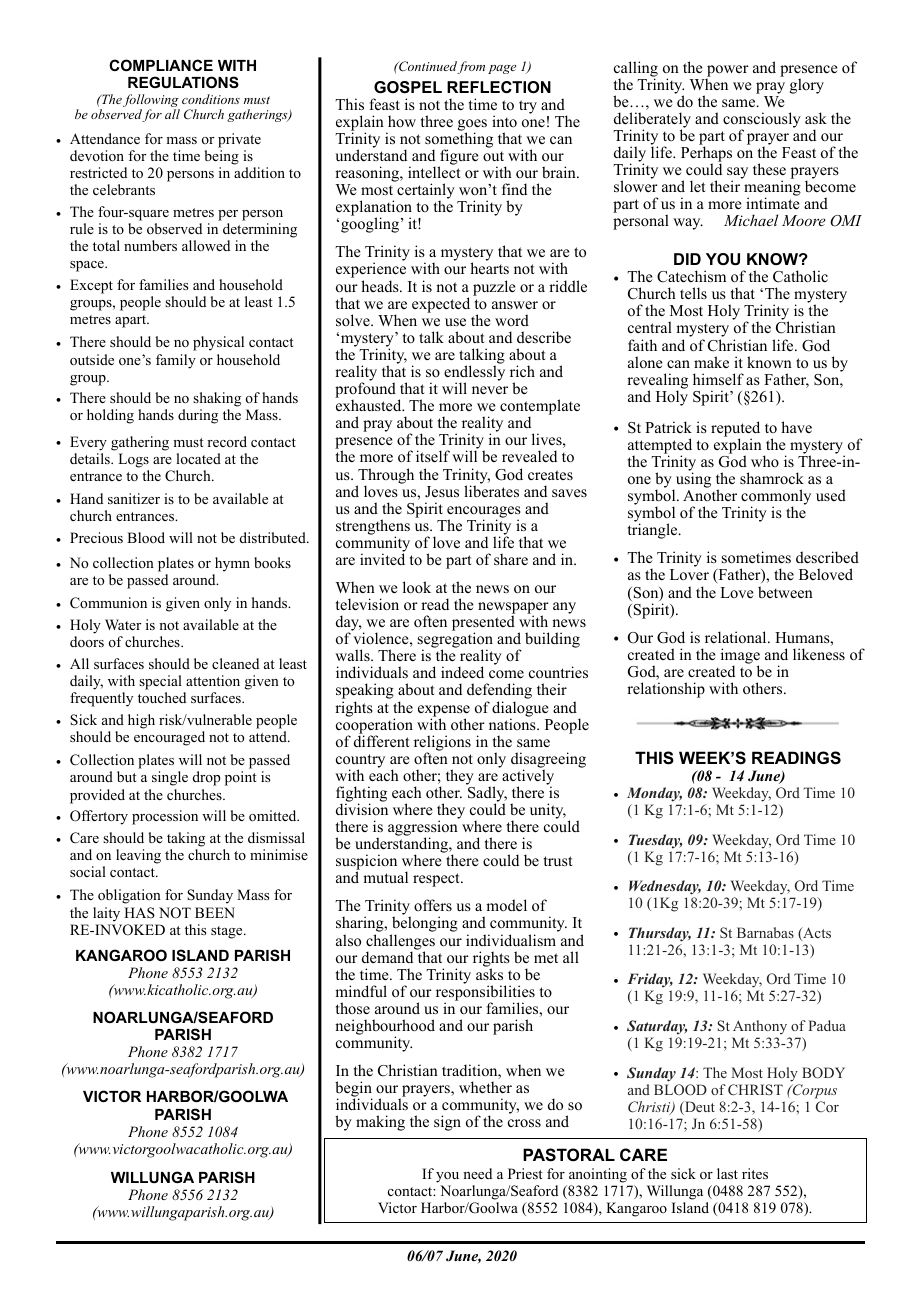 The image size is (924, 1308). I want to click on following, so click(151, 102).
